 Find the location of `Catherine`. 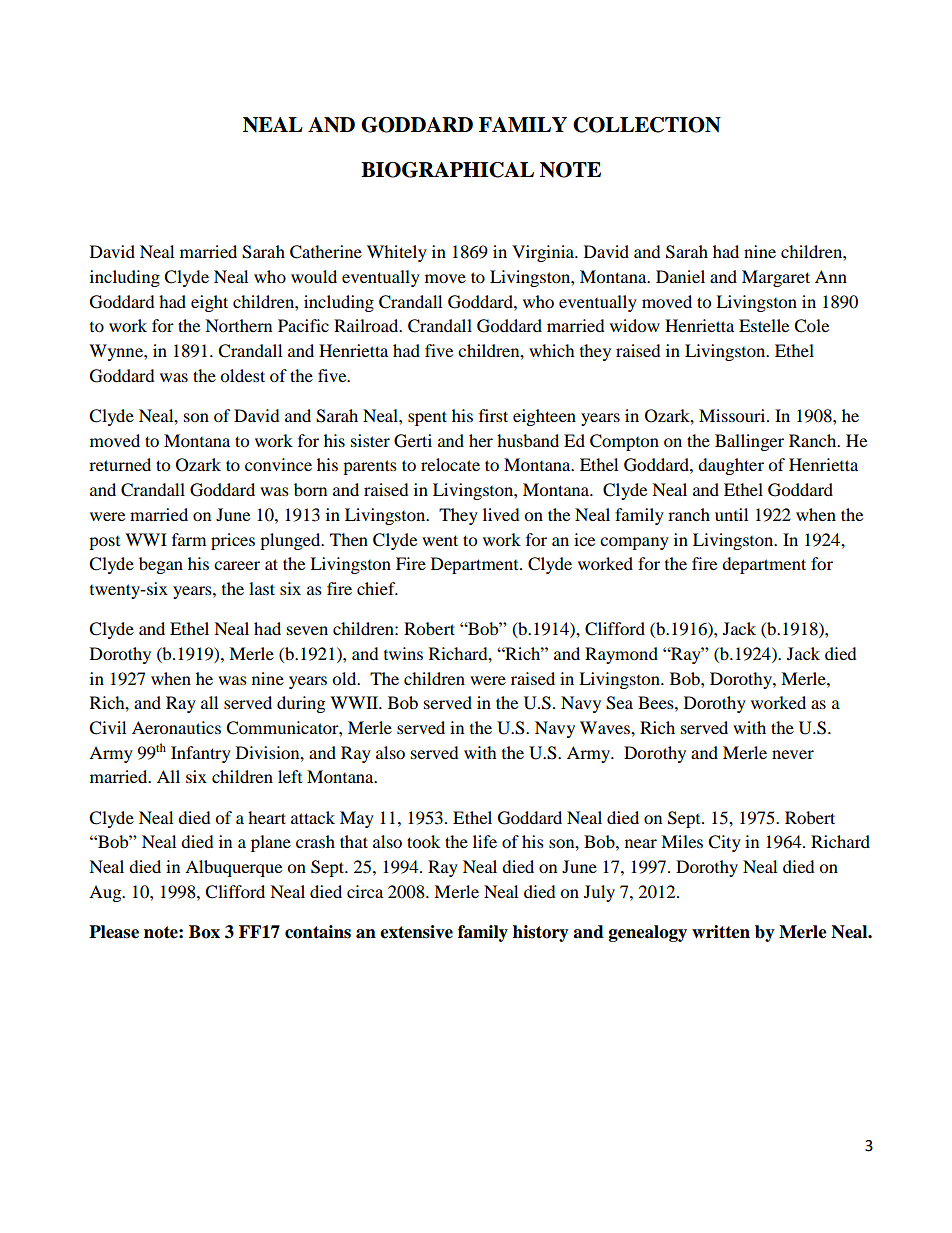

Catherine is located at coordinates (326, 252).
